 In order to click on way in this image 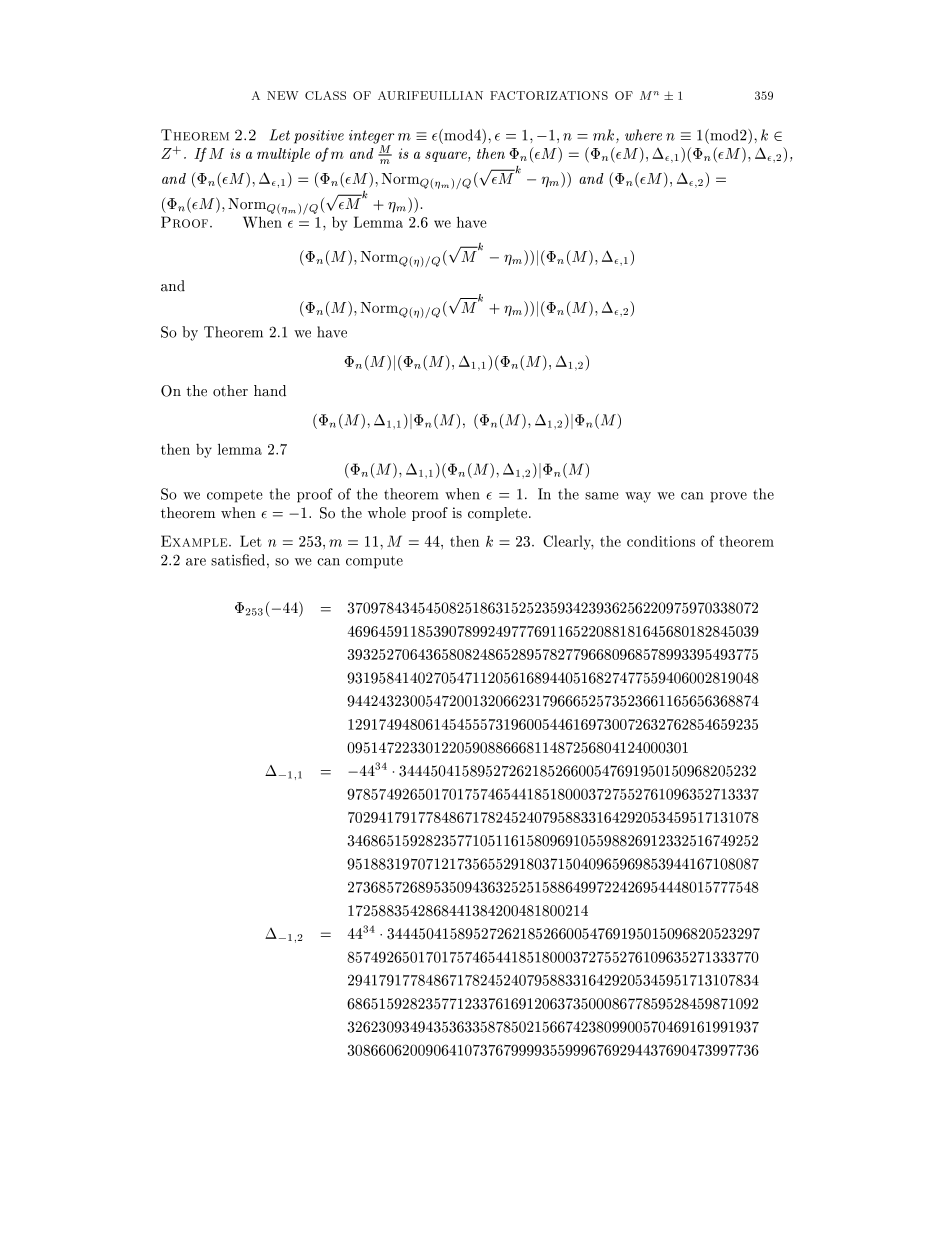, I will do `click(638, 497)`.
